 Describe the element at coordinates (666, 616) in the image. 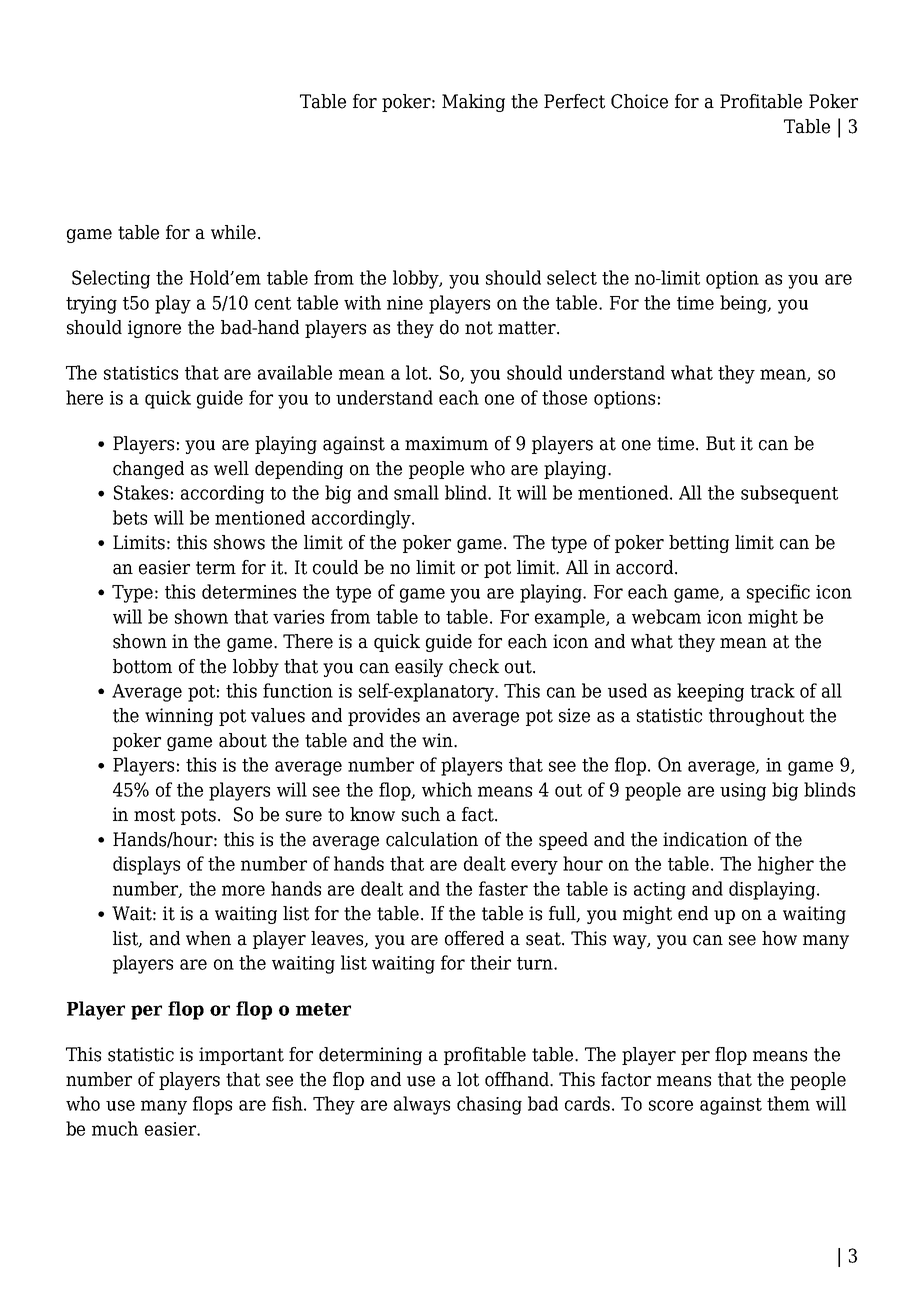

I see `webcam` at that location.
